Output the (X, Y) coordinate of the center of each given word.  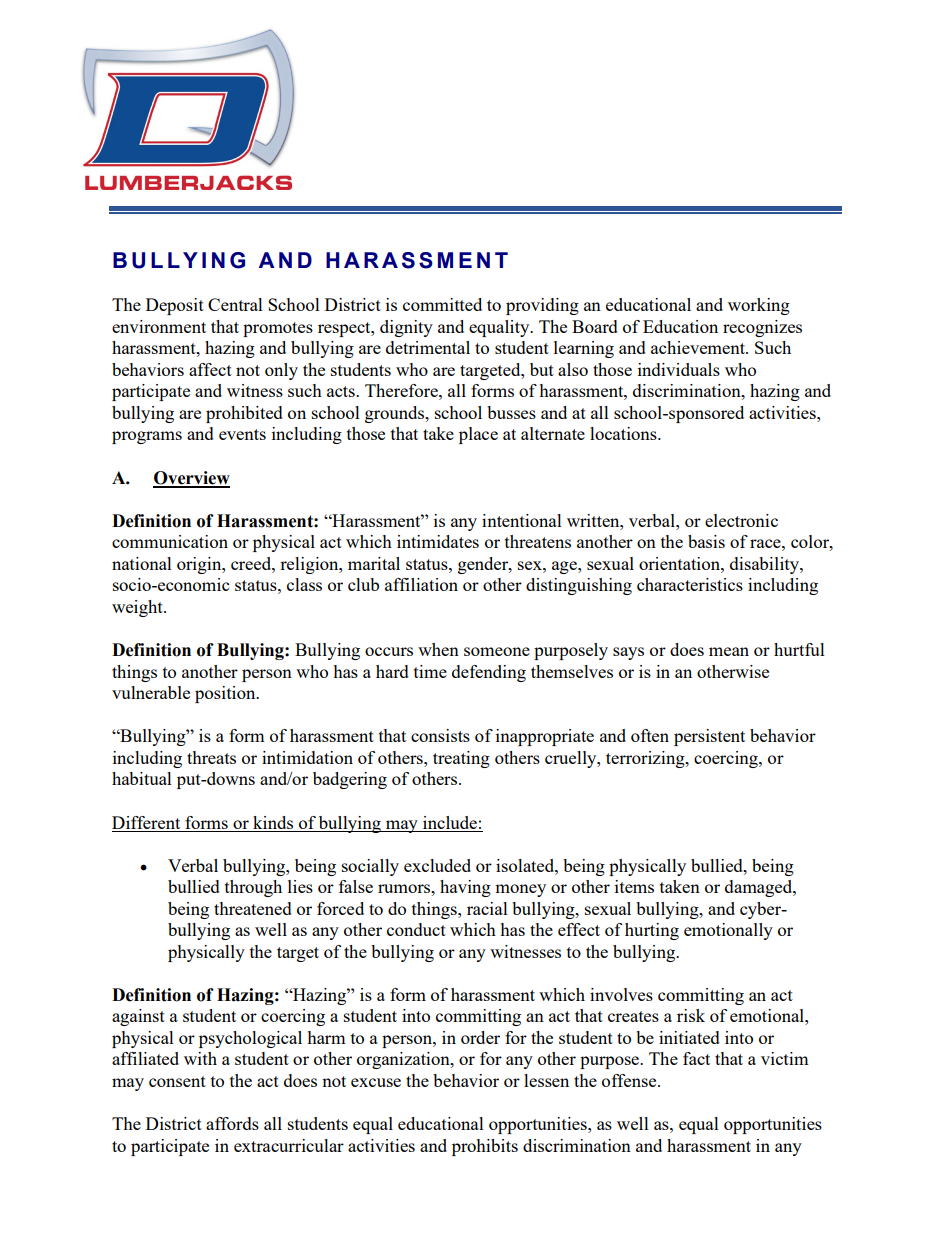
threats (211, 757)
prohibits (485, 1147)
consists (440, 735)
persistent (709, 737)
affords (232, 1123)
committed (442, 304)
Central (235, 304)
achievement (699, 347)
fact (696, 1058)
